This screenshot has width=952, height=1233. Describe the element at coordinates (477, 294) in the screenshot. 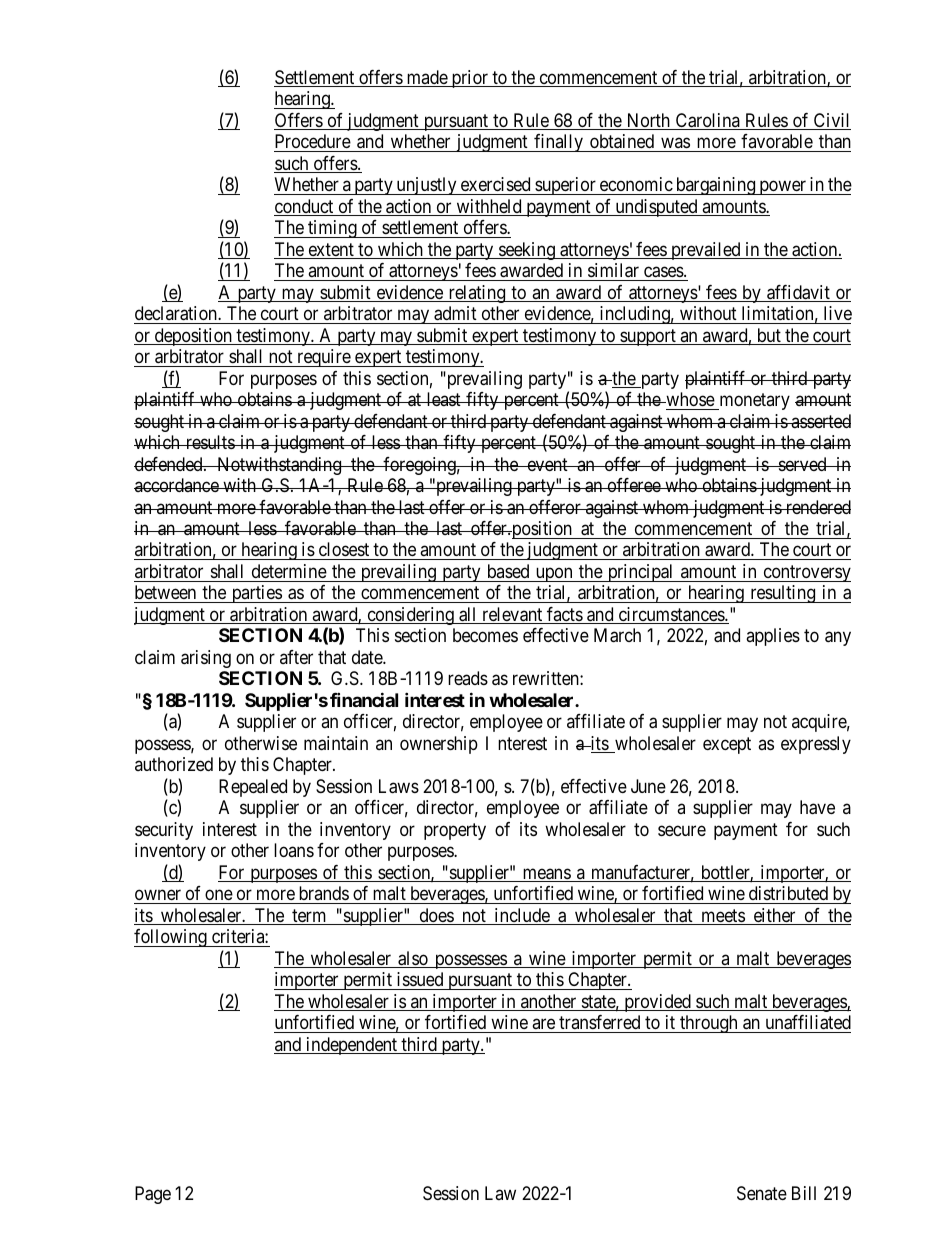

I see `relating` at that location.
